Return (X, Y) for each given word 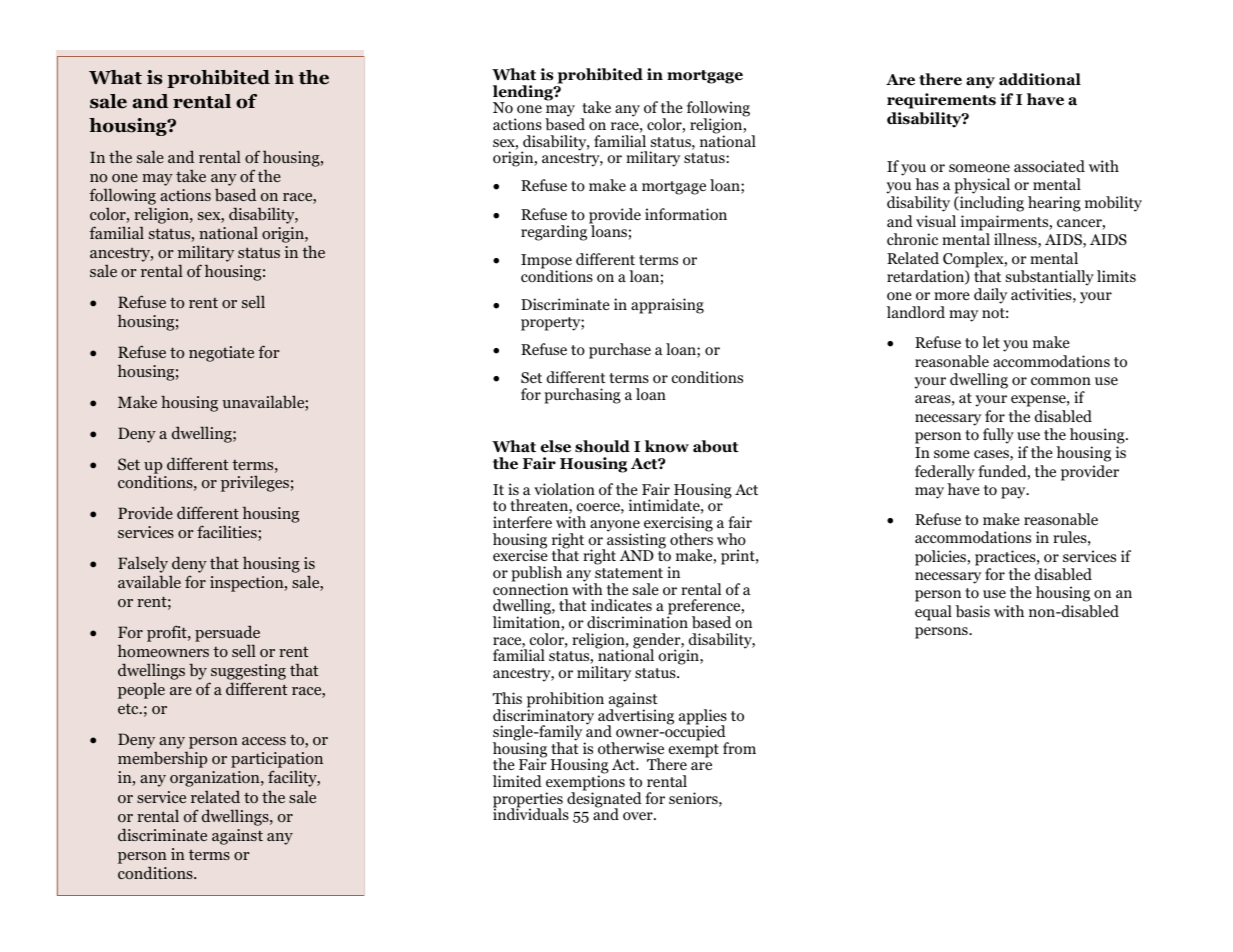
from (739, 748)
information (686, 214)
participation (277, 761)
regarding (555, 232)
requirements (941, 101)
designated (604, 800)
